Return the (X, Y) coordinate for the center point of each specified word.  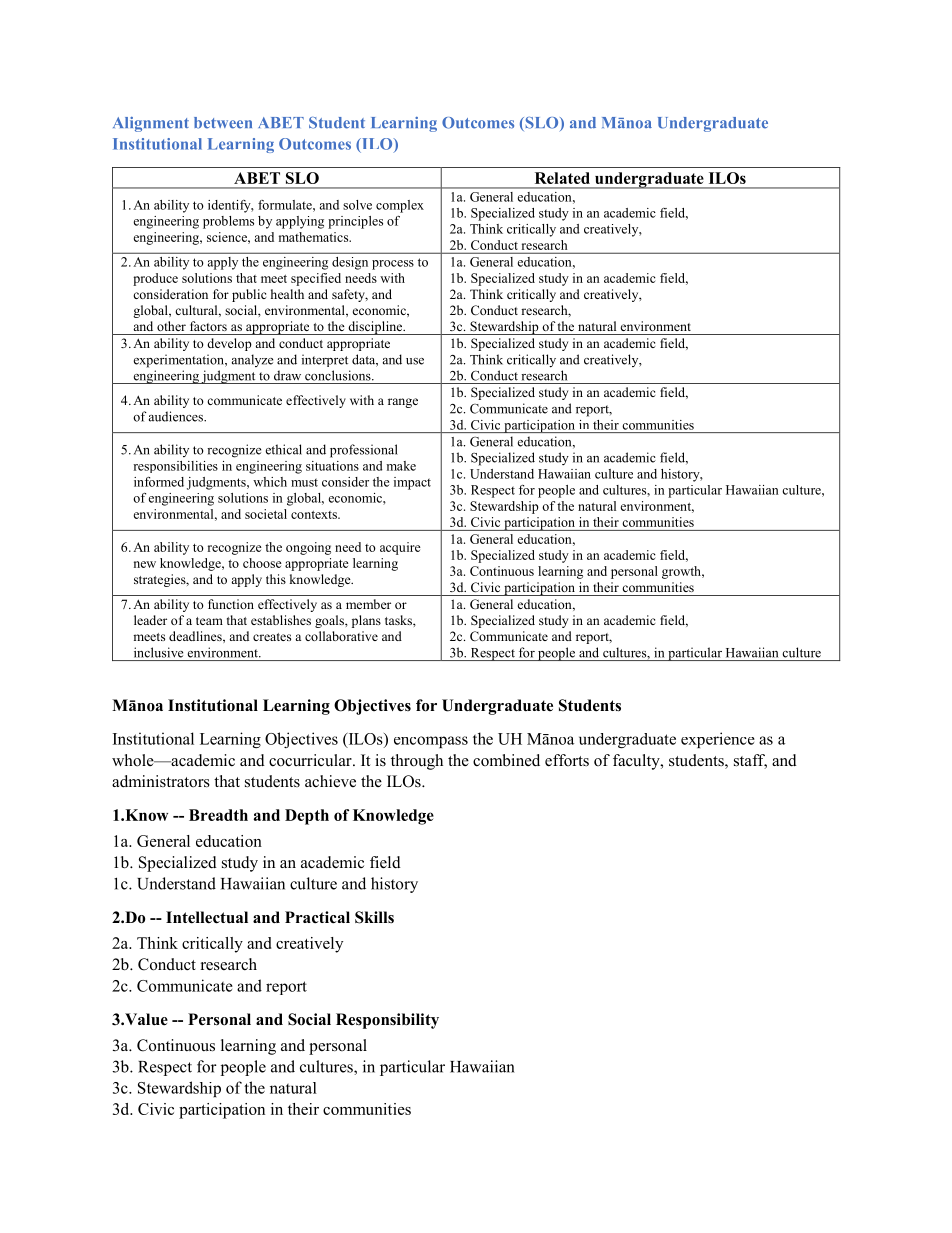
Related (562, 178)
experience (718, 740)
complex (400, 206)
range (403, 403)
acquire (400, 548)
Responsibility (387, 1021)
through (417, 762)
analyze (252, 360)
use (415, 361)
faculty (637, 762)
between (223, 123)
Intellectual (207, 917)
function (231, 604)
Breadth (218, 815)
